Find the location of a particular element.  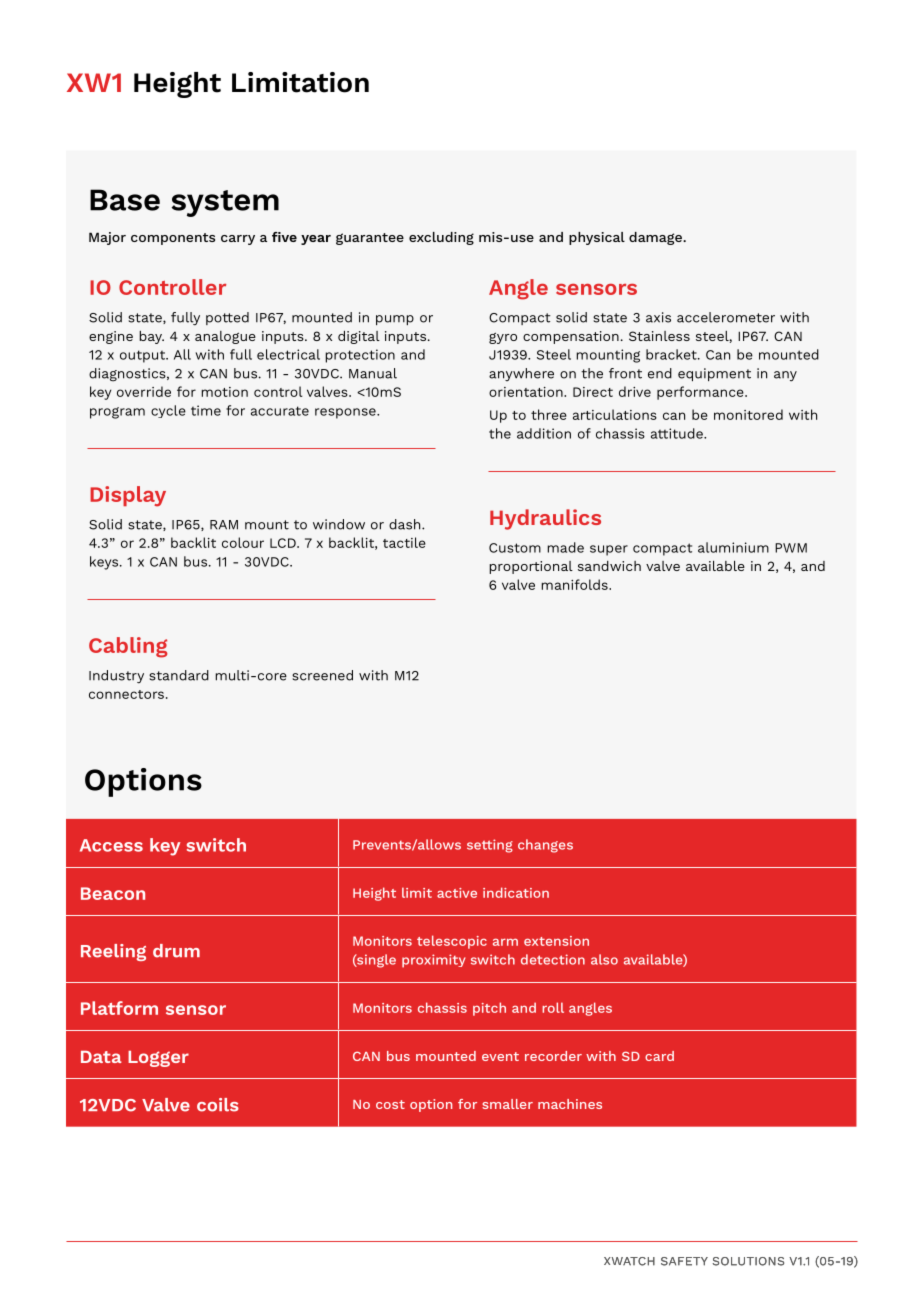

dash is located at coordinates (406, 524).
